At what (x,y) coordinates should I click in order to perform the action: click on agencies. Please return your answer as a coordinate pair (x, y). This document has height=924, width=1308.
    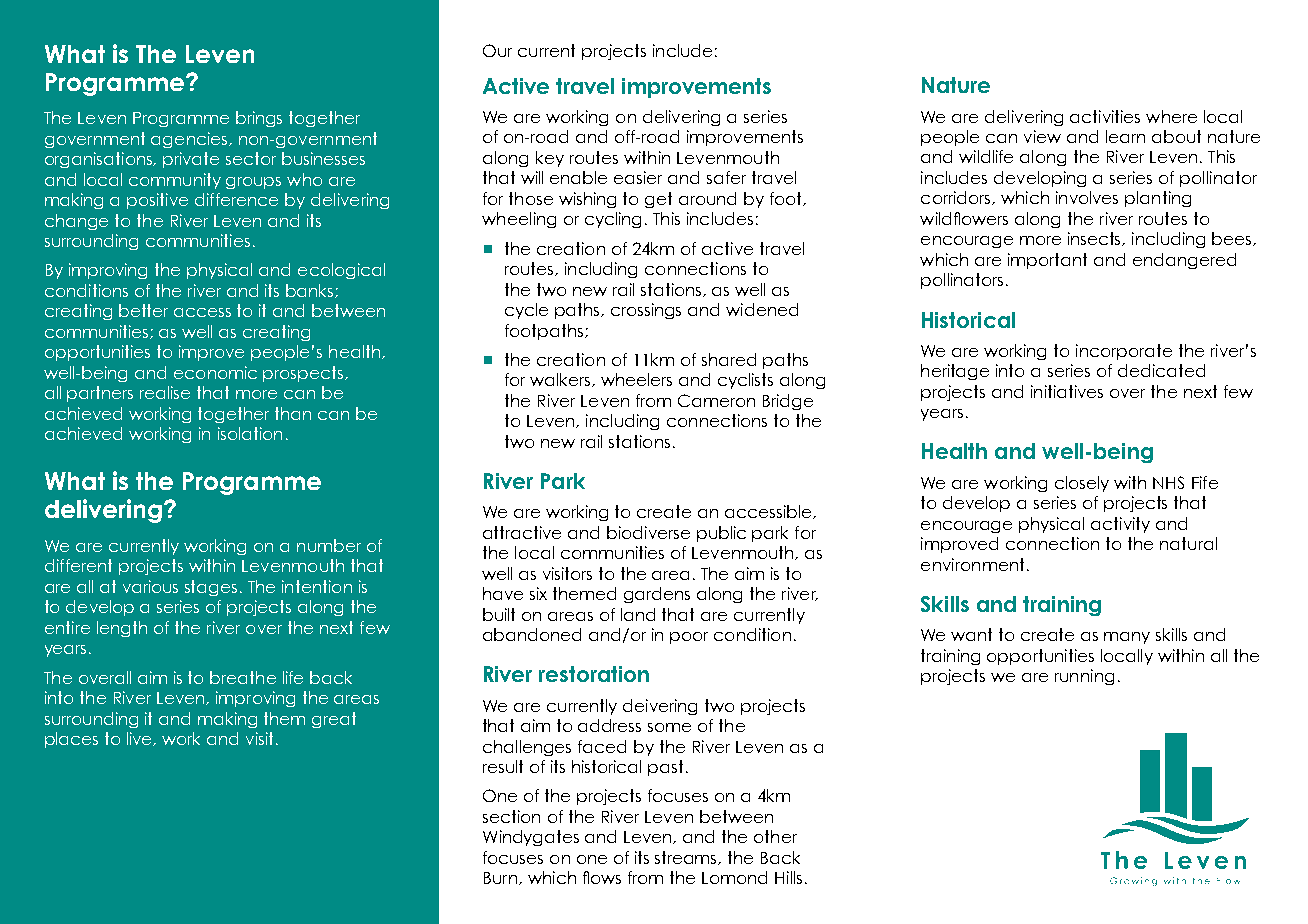
    Looking at the image, I should click on (190, 140).
